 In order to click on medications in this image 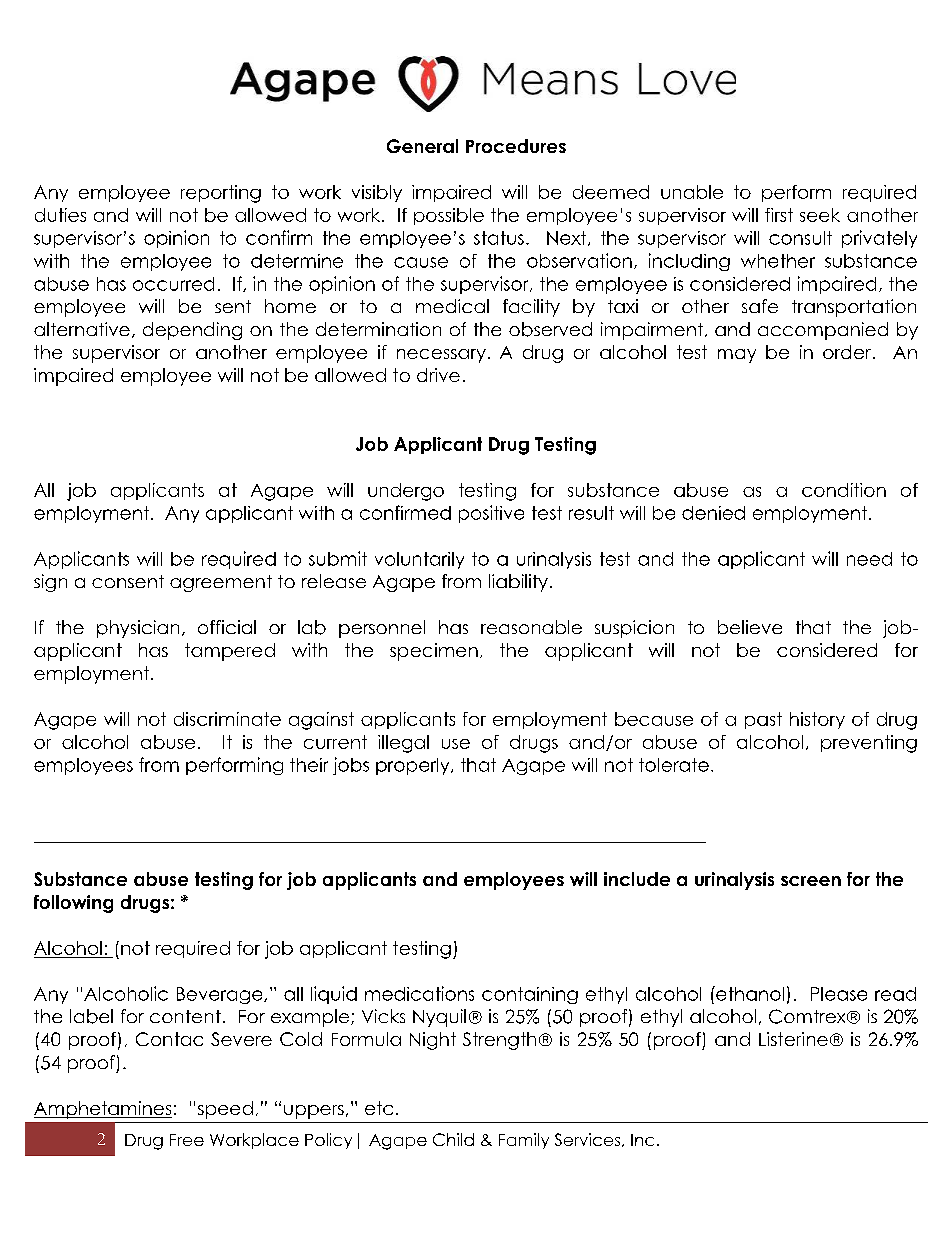, I will do `click(419, 993)`.
